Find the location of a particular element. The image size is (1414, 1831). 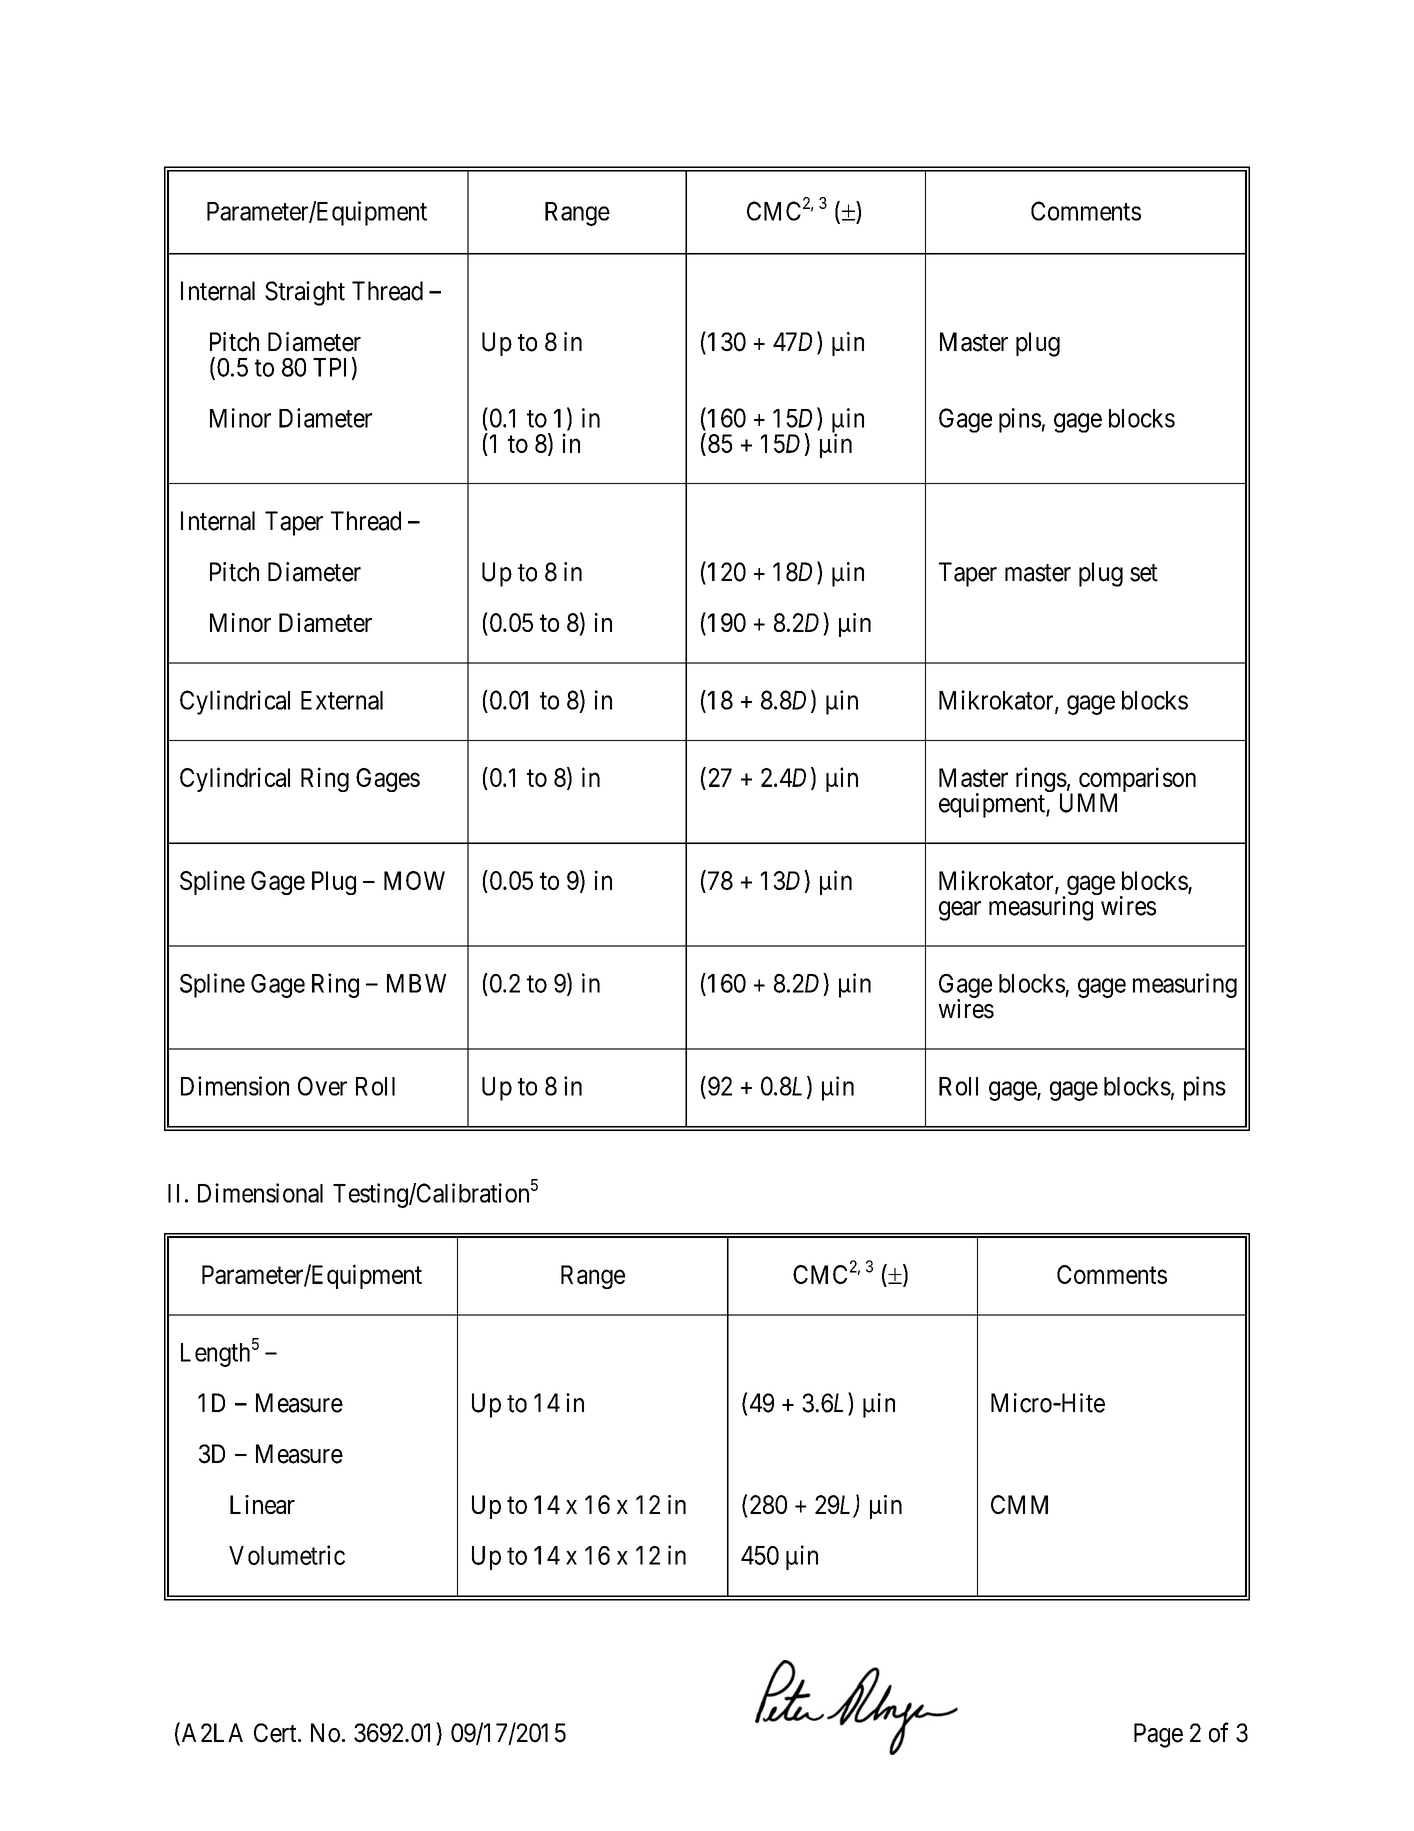

External is located at coordinates (342, 700).
